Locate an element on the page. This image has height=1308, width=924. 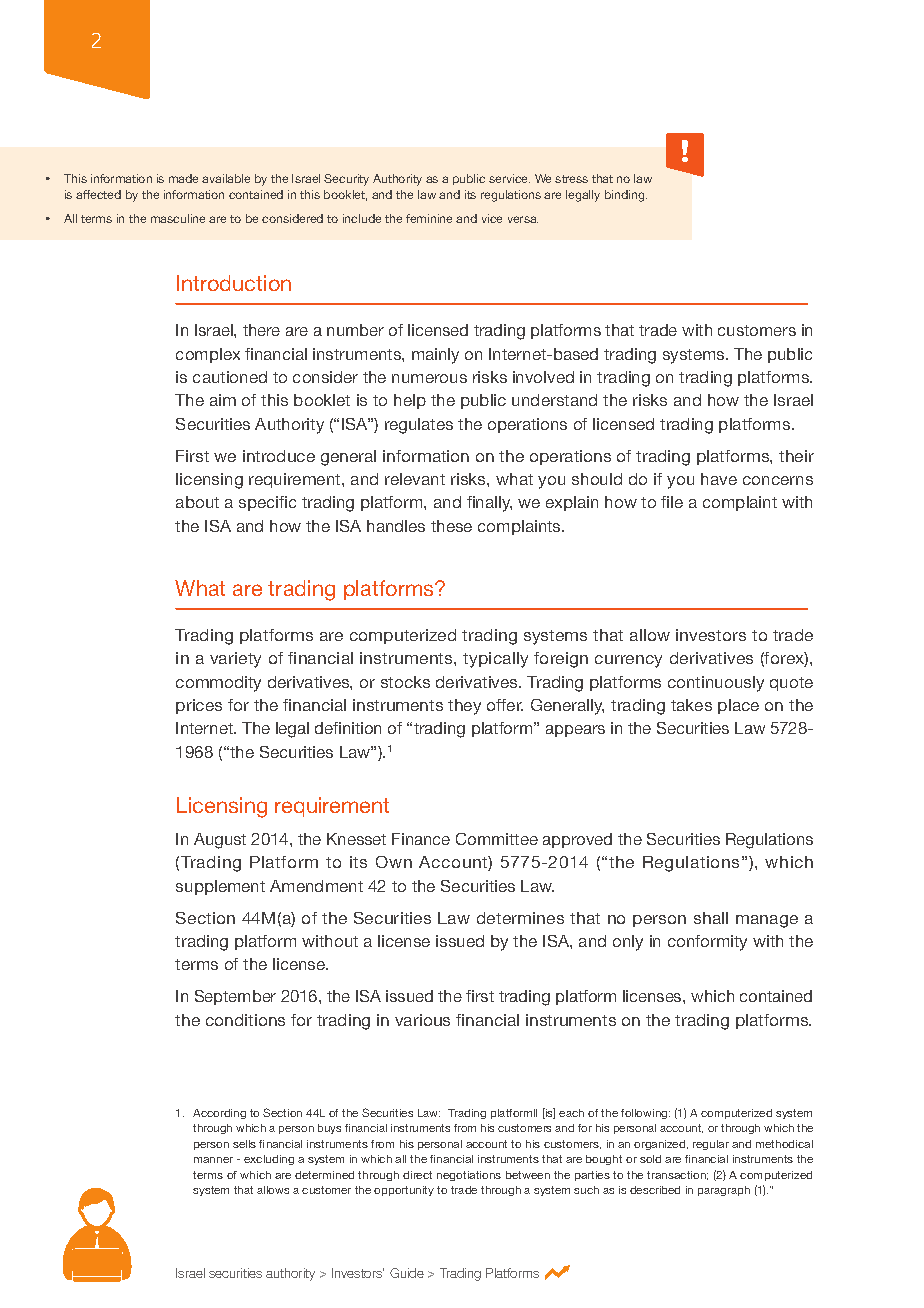
negotiations is located at coordinates (469, 1176).
